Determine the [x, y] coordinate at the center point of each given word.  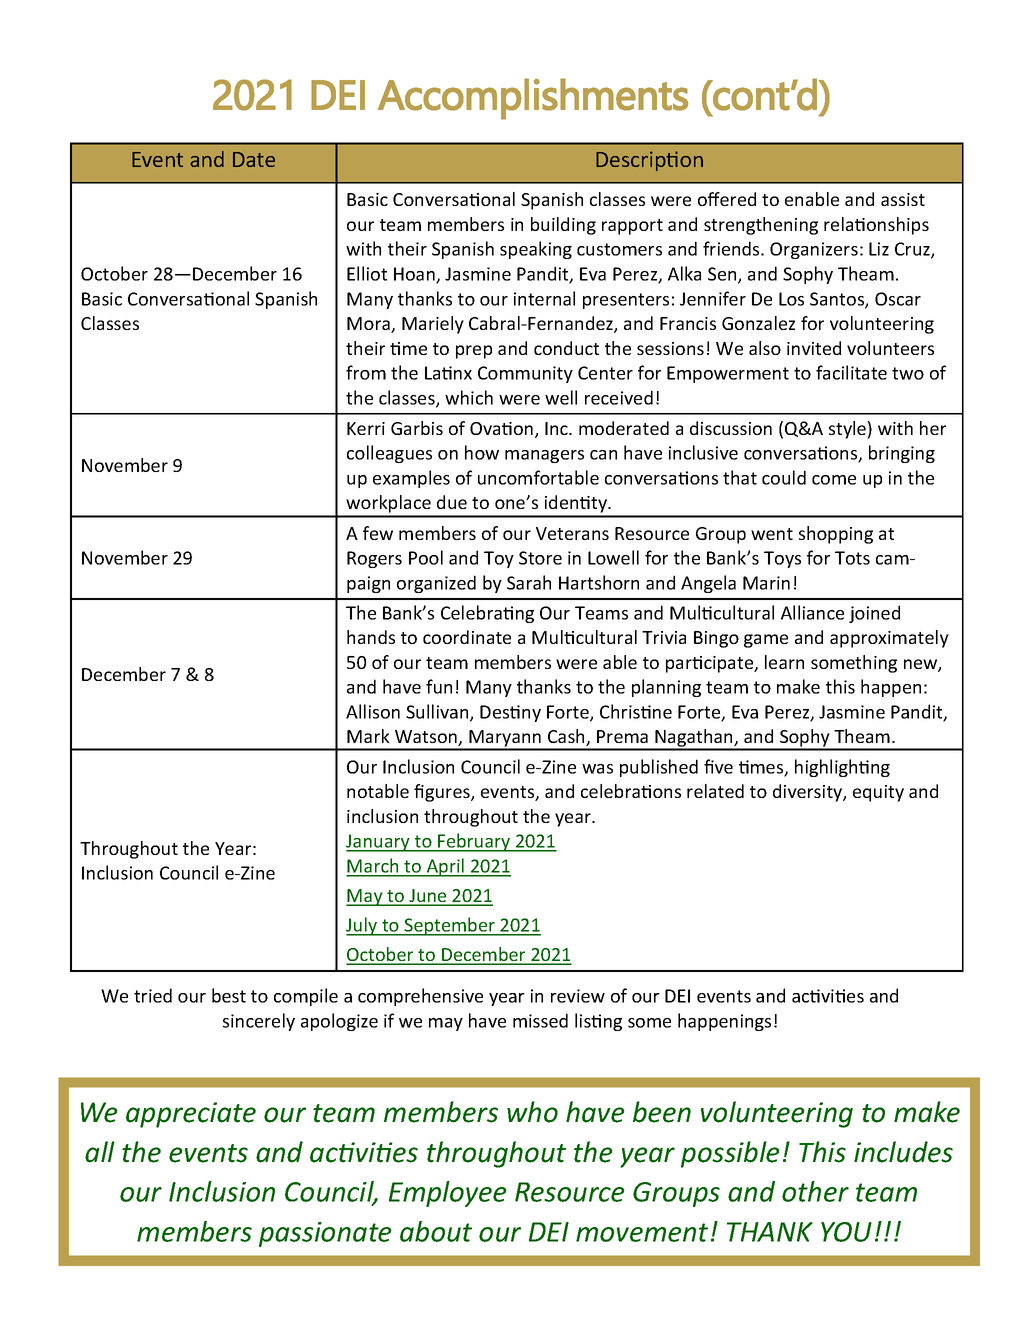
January [379, 843]
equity [878, 793]
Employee [448, 1194]
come [834, 480]
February [474, 842]
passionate [325, 1234]
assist [903, 199]
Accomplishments [533, 99]
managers [544, 456]
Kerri [366, 428]
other [815, 1191]
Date [254, 159]
